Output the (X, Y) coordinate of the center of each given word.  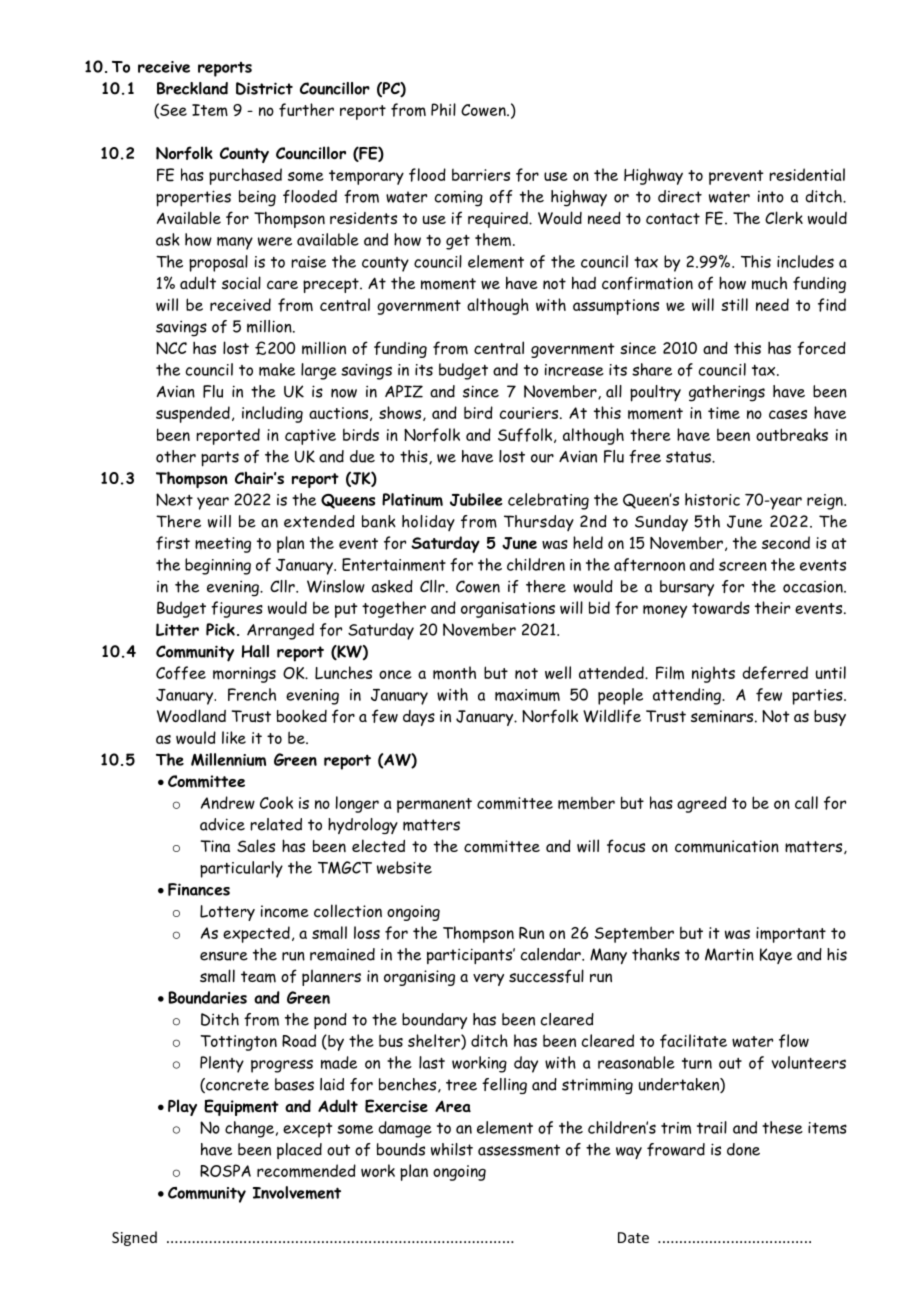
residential (807, 174)
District (264, 88)
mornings (244, 675)
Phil (443, 109)
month (454, 673)
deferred (775, 673)
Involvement (297, 1192)
